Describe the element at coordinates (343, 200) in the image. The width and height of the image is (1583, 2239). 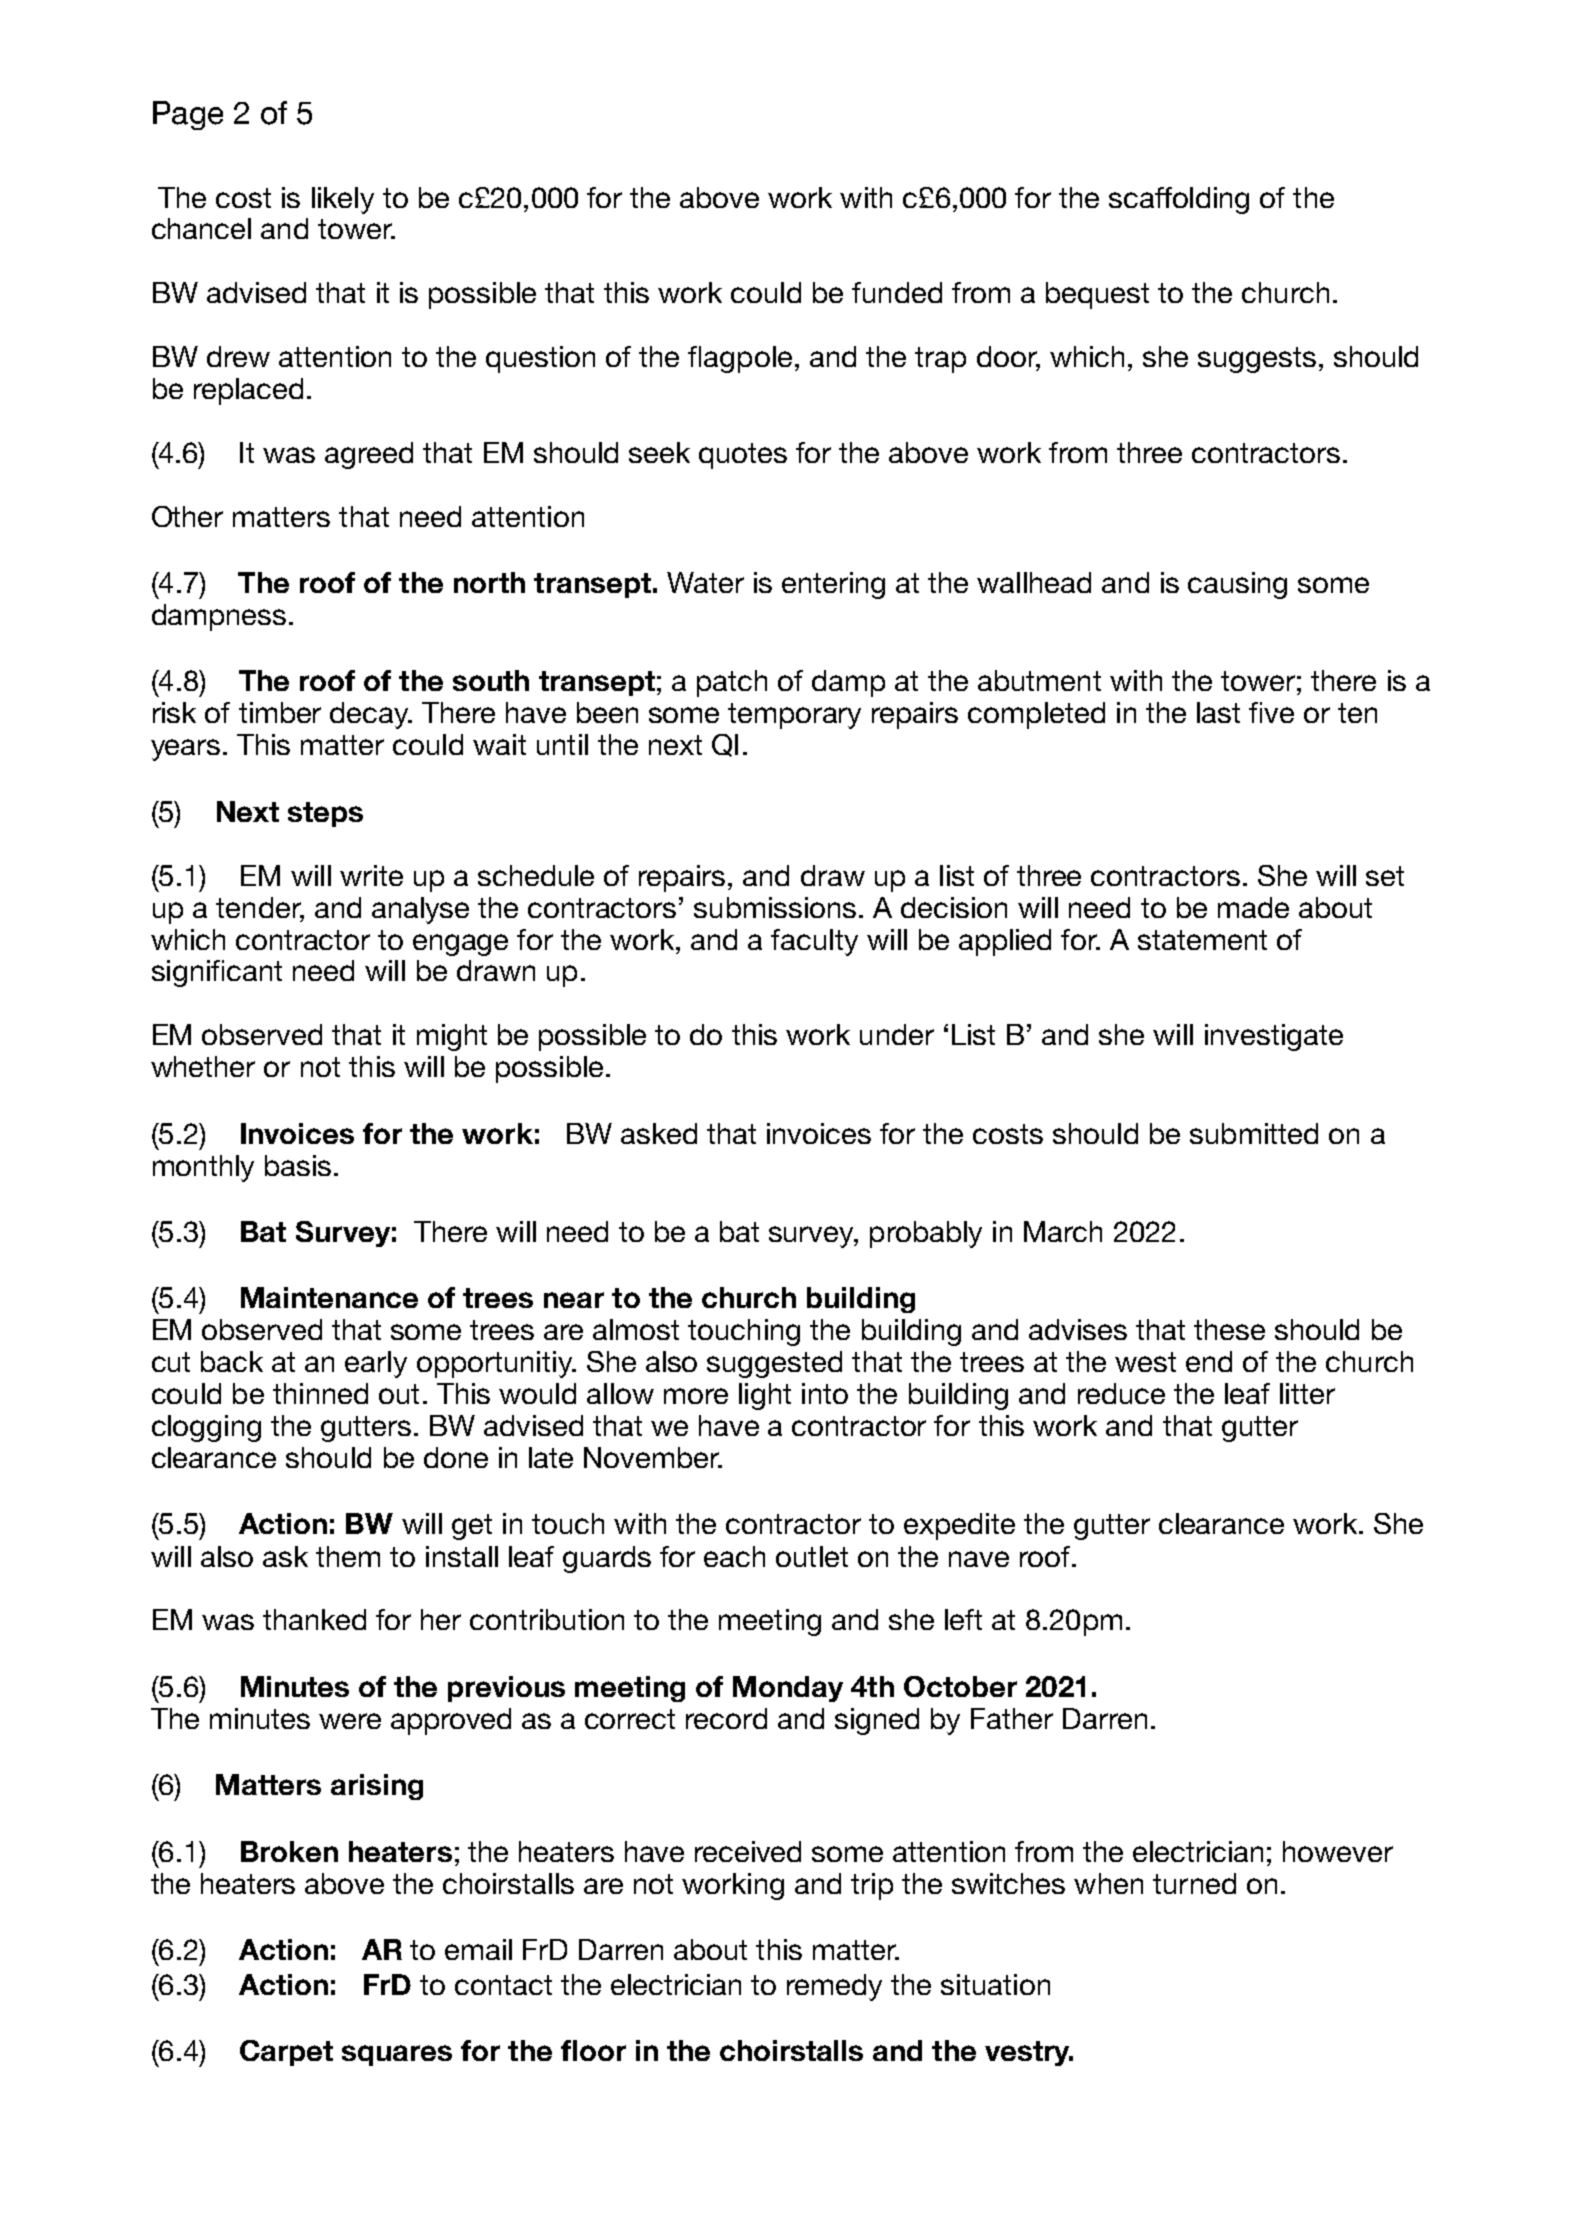
I see `likely` at that location.
